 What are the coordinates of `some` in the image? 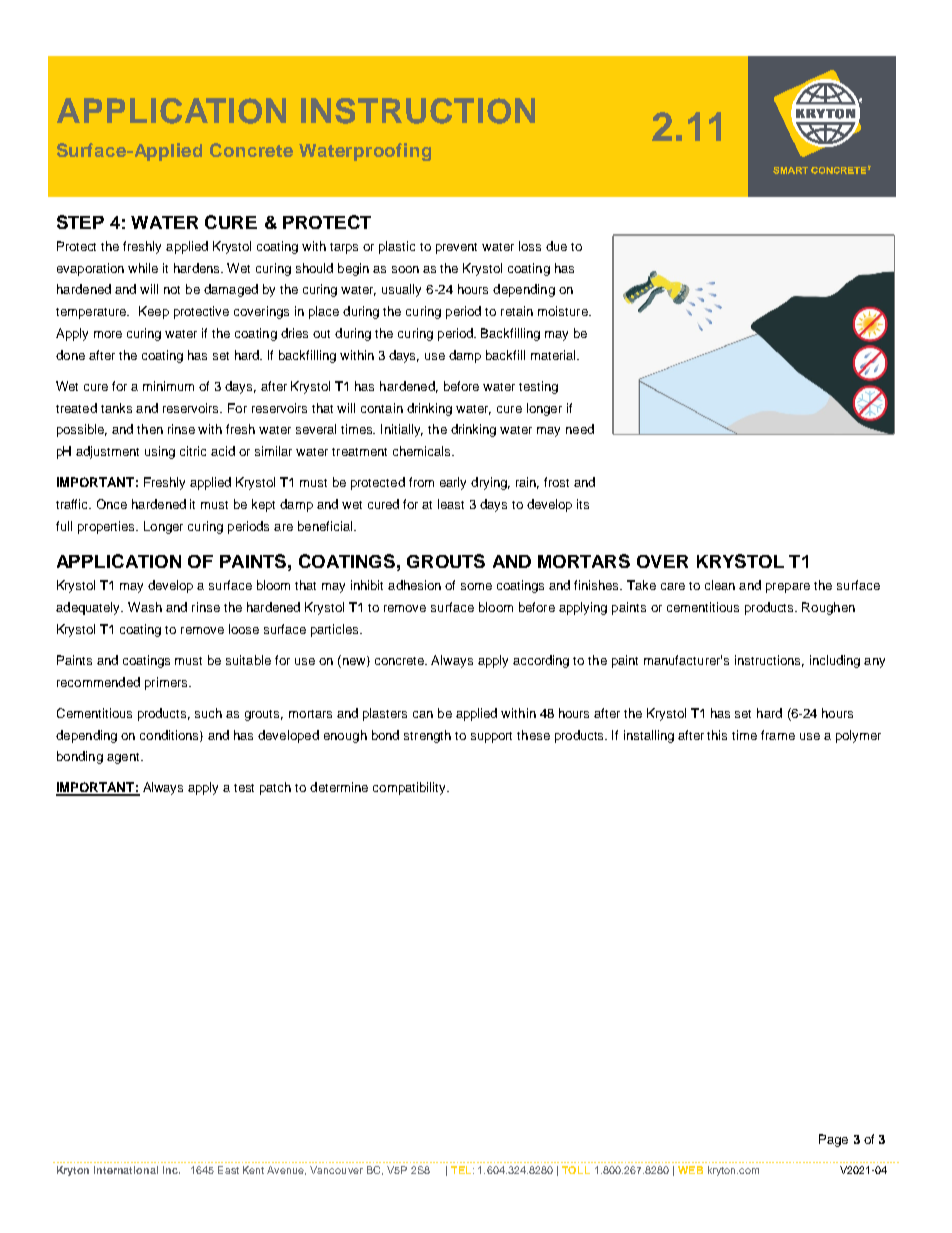 It's located at (476, 586).
